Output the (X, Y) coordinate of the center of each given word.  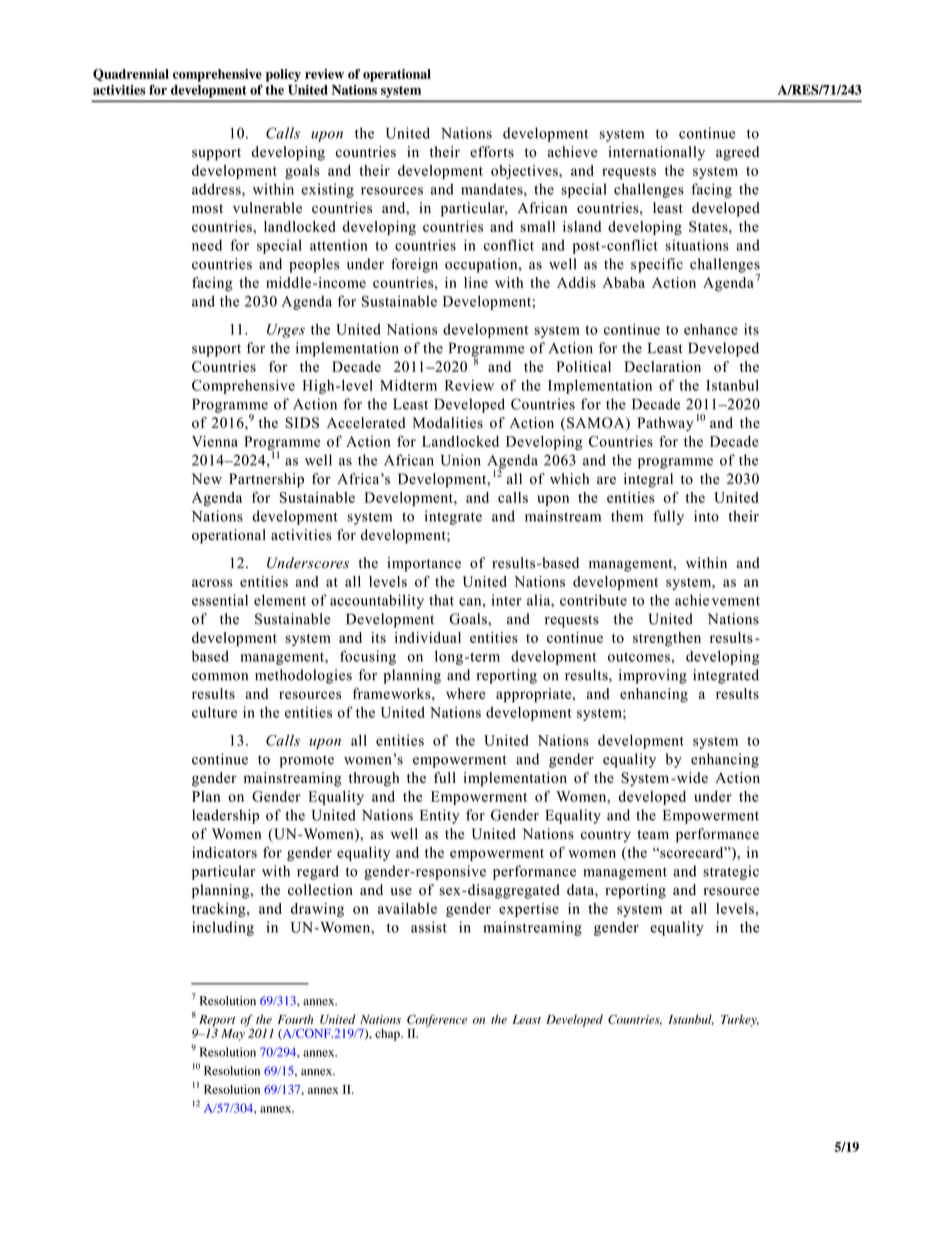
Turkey (740, 1021)
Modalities (448, 423)
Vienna (215, 441)
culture (214, 712)
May (233, 1035)
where (465, 693)
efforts (492, 152)
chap (388, 1035)
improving (653, 676)
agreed (737, 153)
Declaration (662, 366)
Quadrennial (131, 75)
